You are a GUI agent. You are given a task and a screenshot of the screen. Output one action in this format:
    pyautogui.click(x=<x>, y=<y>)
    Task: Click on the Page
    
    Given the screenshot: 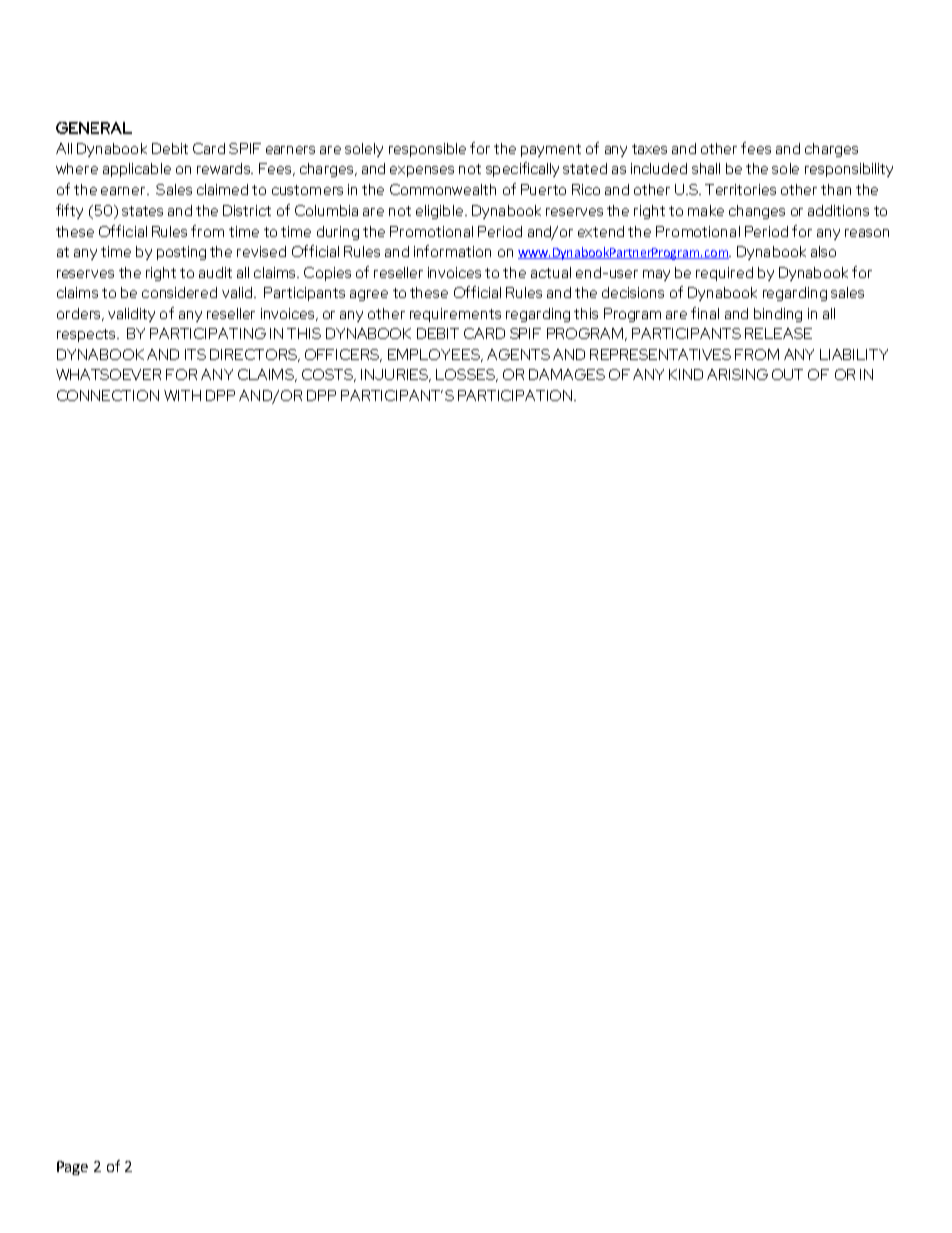 What is the action you would take?
    pyautogui.click(x=72, y=1168)
